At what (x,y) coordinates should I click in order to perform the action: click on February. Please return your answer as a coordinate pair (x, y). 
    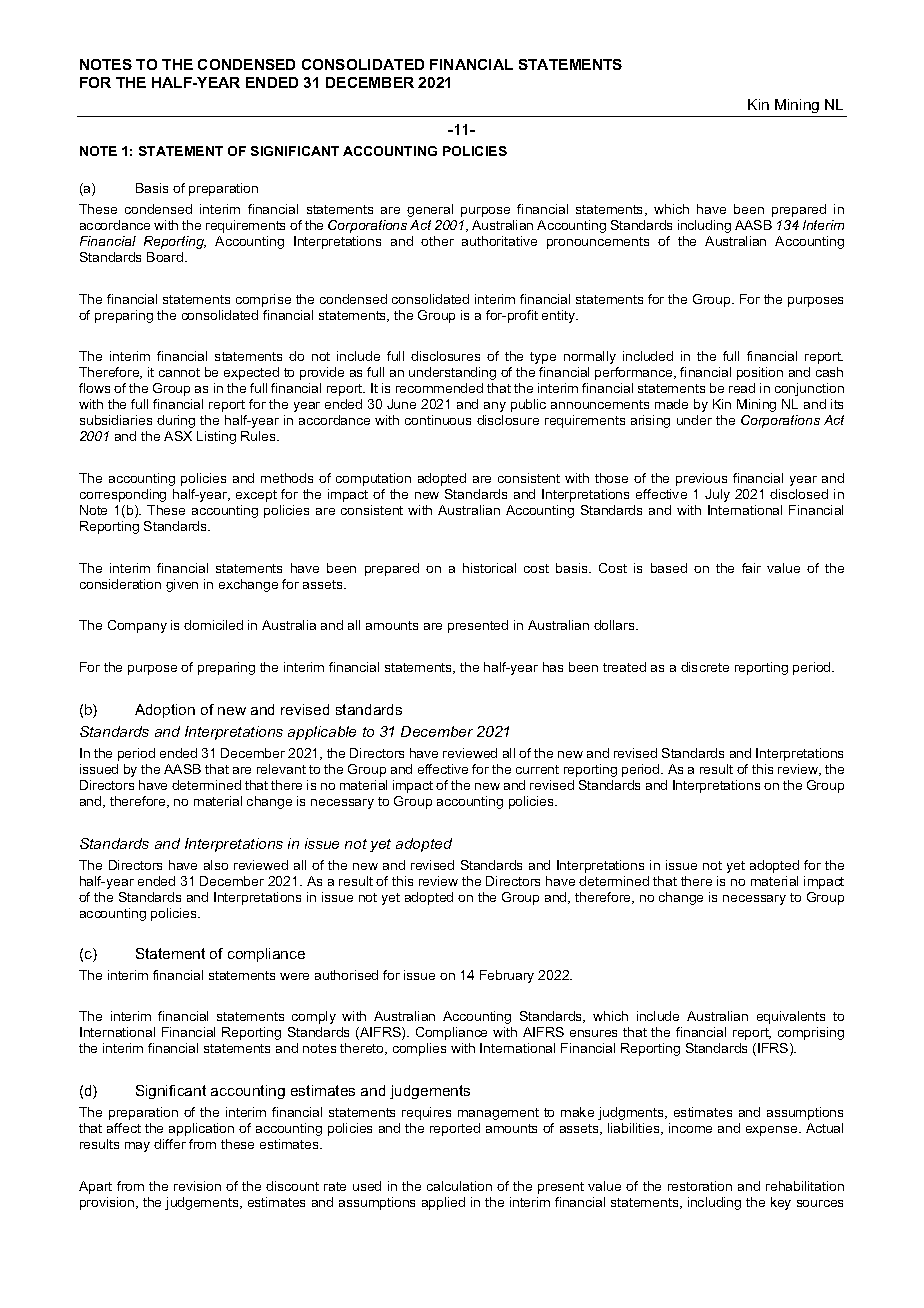
    Looking at the image, I should click on (507, 976).
